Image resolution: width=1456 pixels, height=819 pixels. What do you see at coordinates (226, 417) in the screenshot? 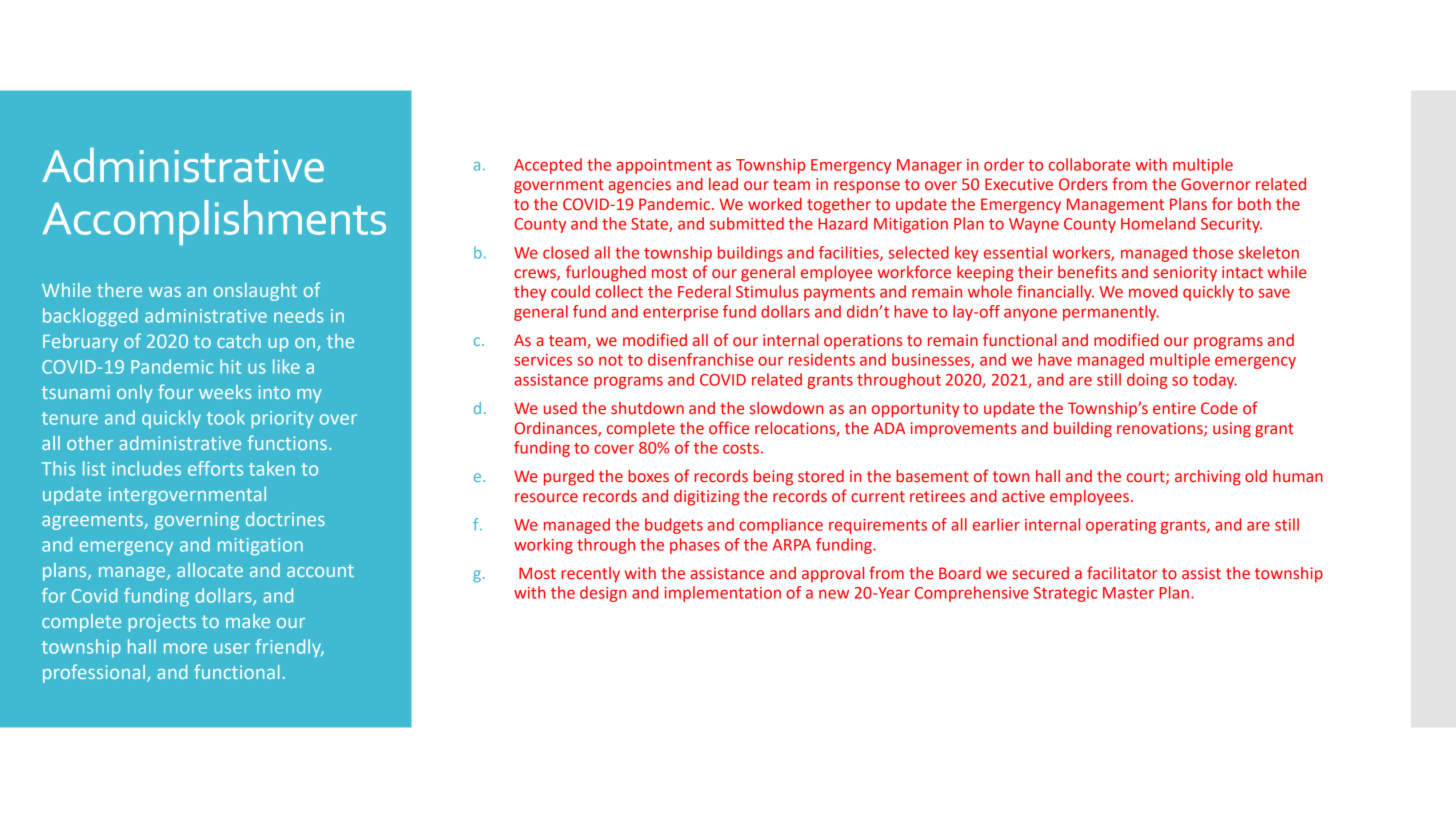
I see `took` at bounding box center [226, 417].
